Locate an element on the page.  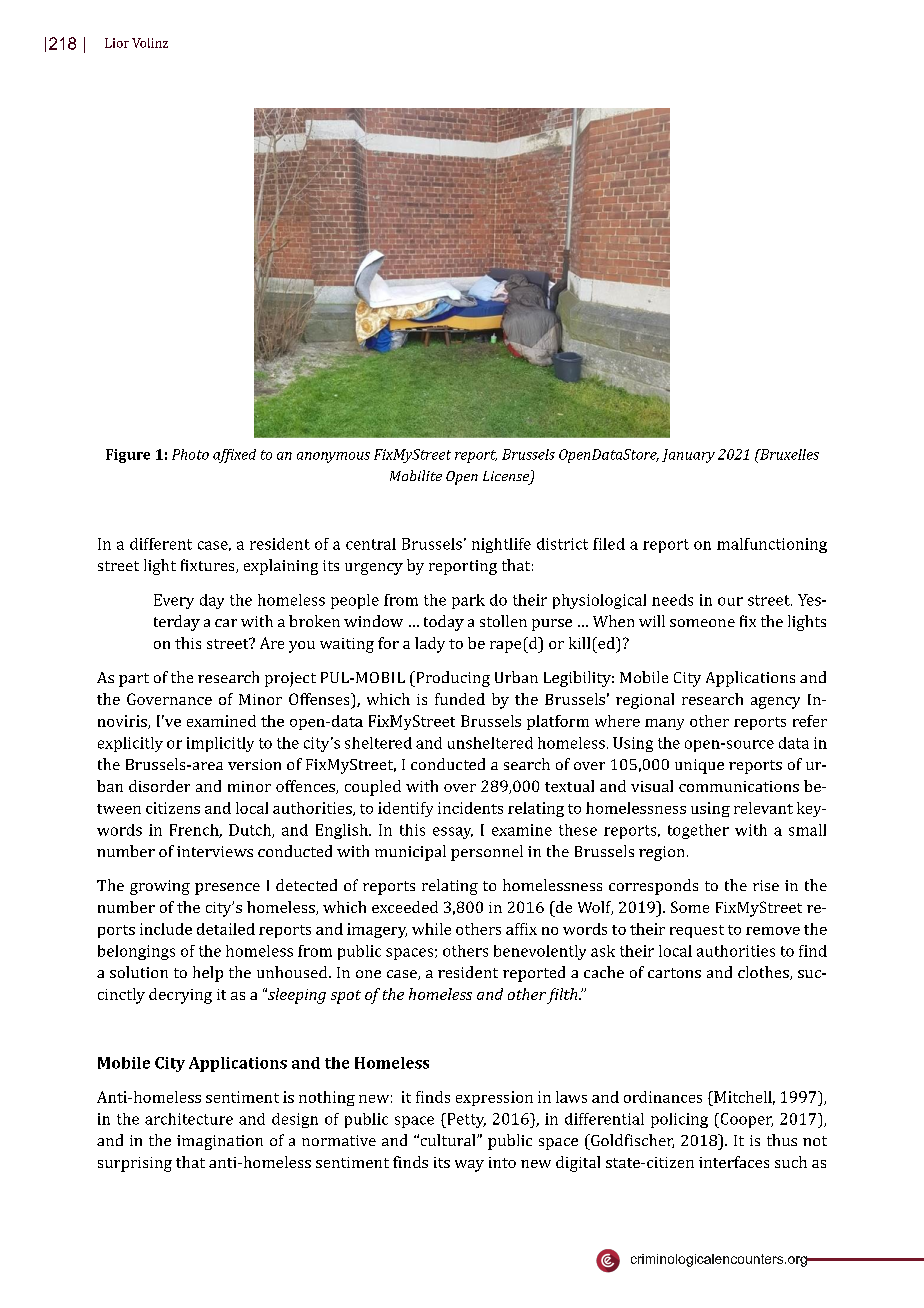
part is located at coordinates (134, 680).
